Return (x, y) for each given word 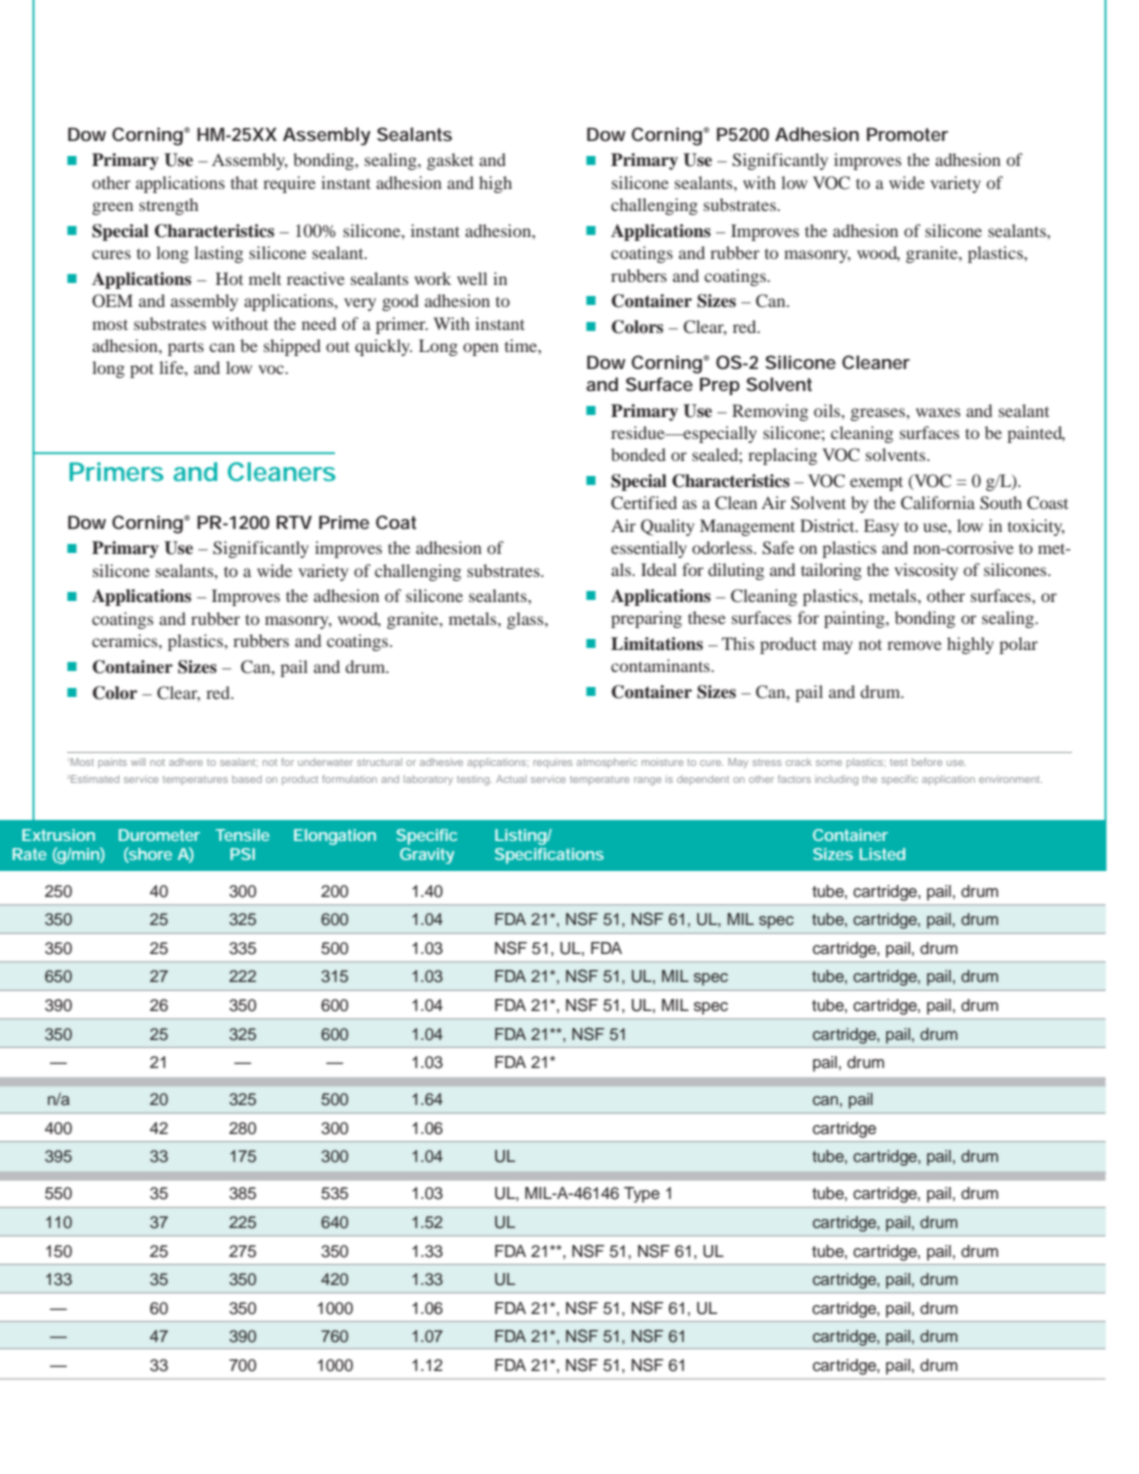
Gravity (427, 856)
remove (914, 645)
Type (642, 1195)
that (244, 182)
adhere (186, 762)
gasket (450, 161)
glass (526, 620)
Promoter (907, 134)
